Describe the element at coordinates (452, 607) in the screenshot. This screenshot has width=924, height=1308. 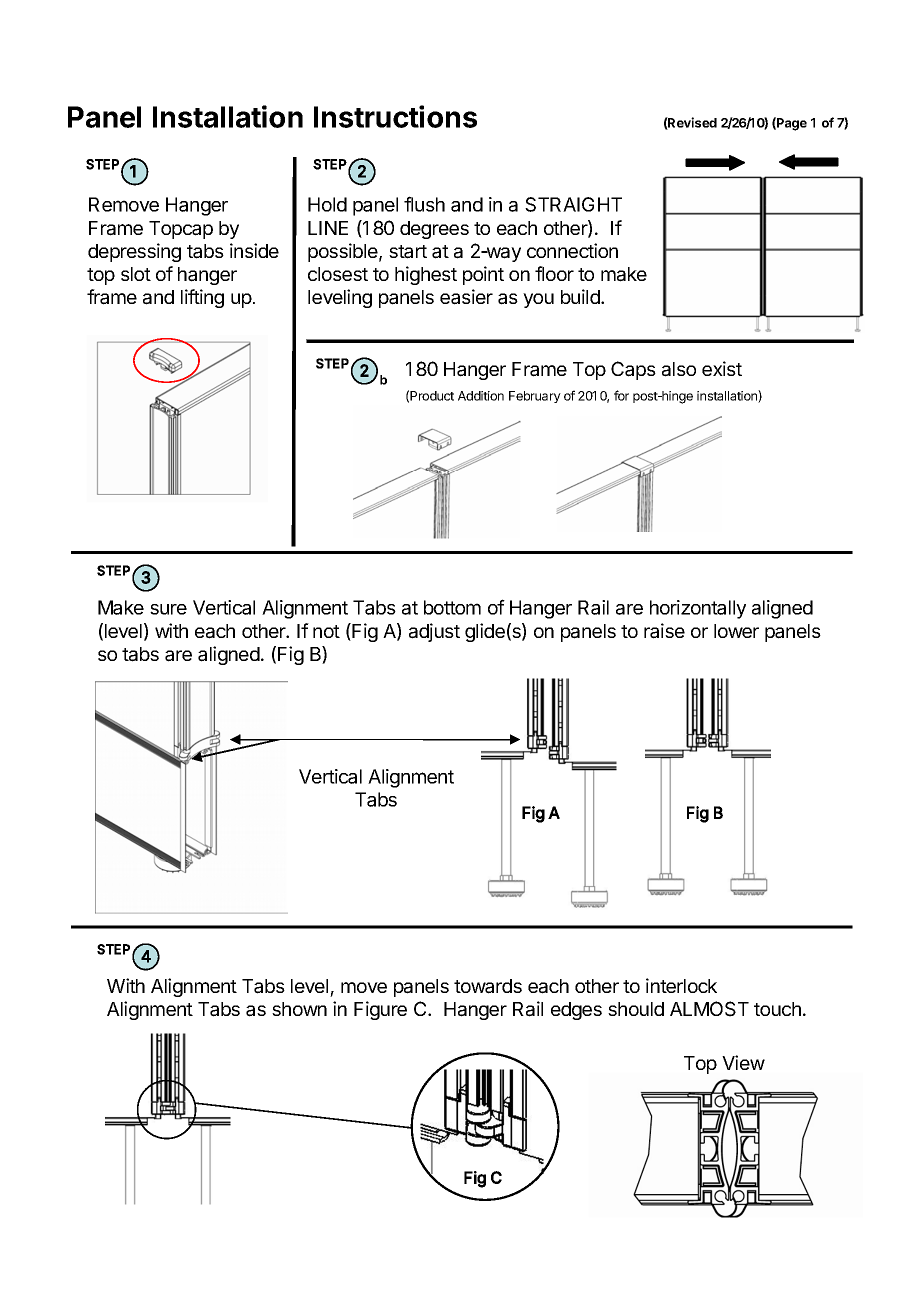
I see `bottom` at that location.
